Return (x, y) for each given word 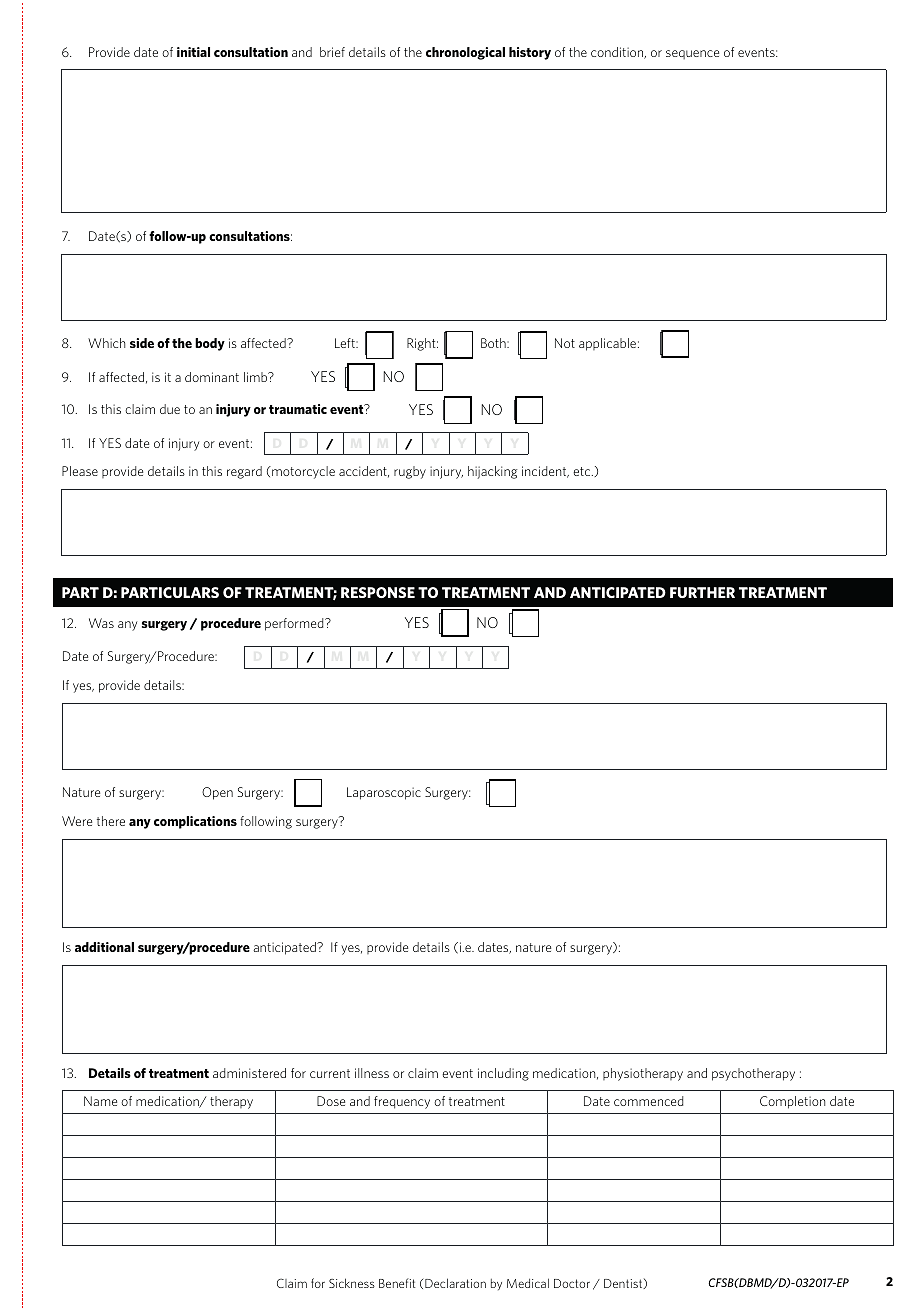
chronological (465, 53)
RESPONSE (378, 592)
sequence (692, 54)
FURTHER (702, 592)
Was (101, 623)
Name (100, 1101)
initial (193, 52)
